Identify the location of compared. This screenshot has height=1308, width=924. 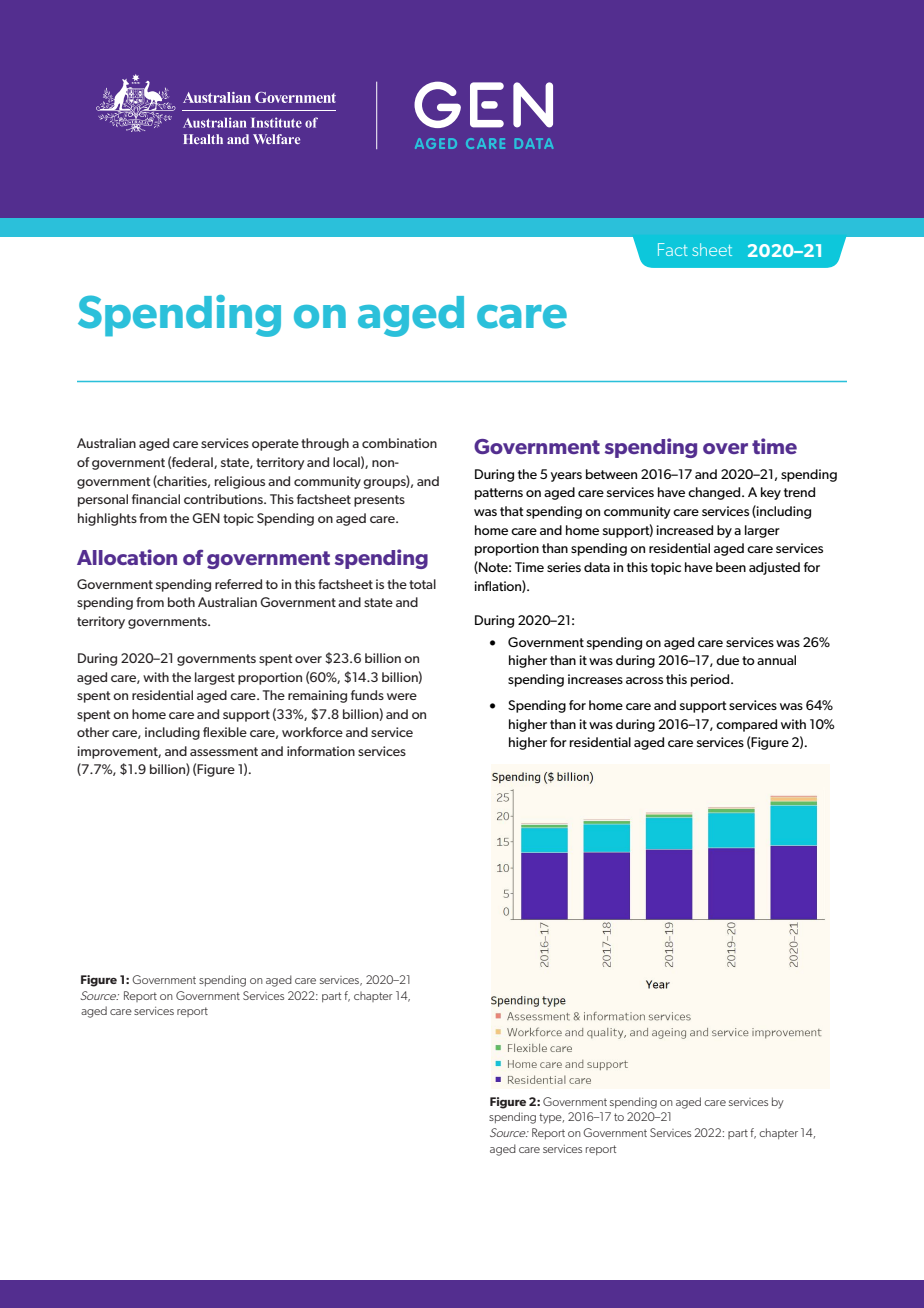
(746, 725).
